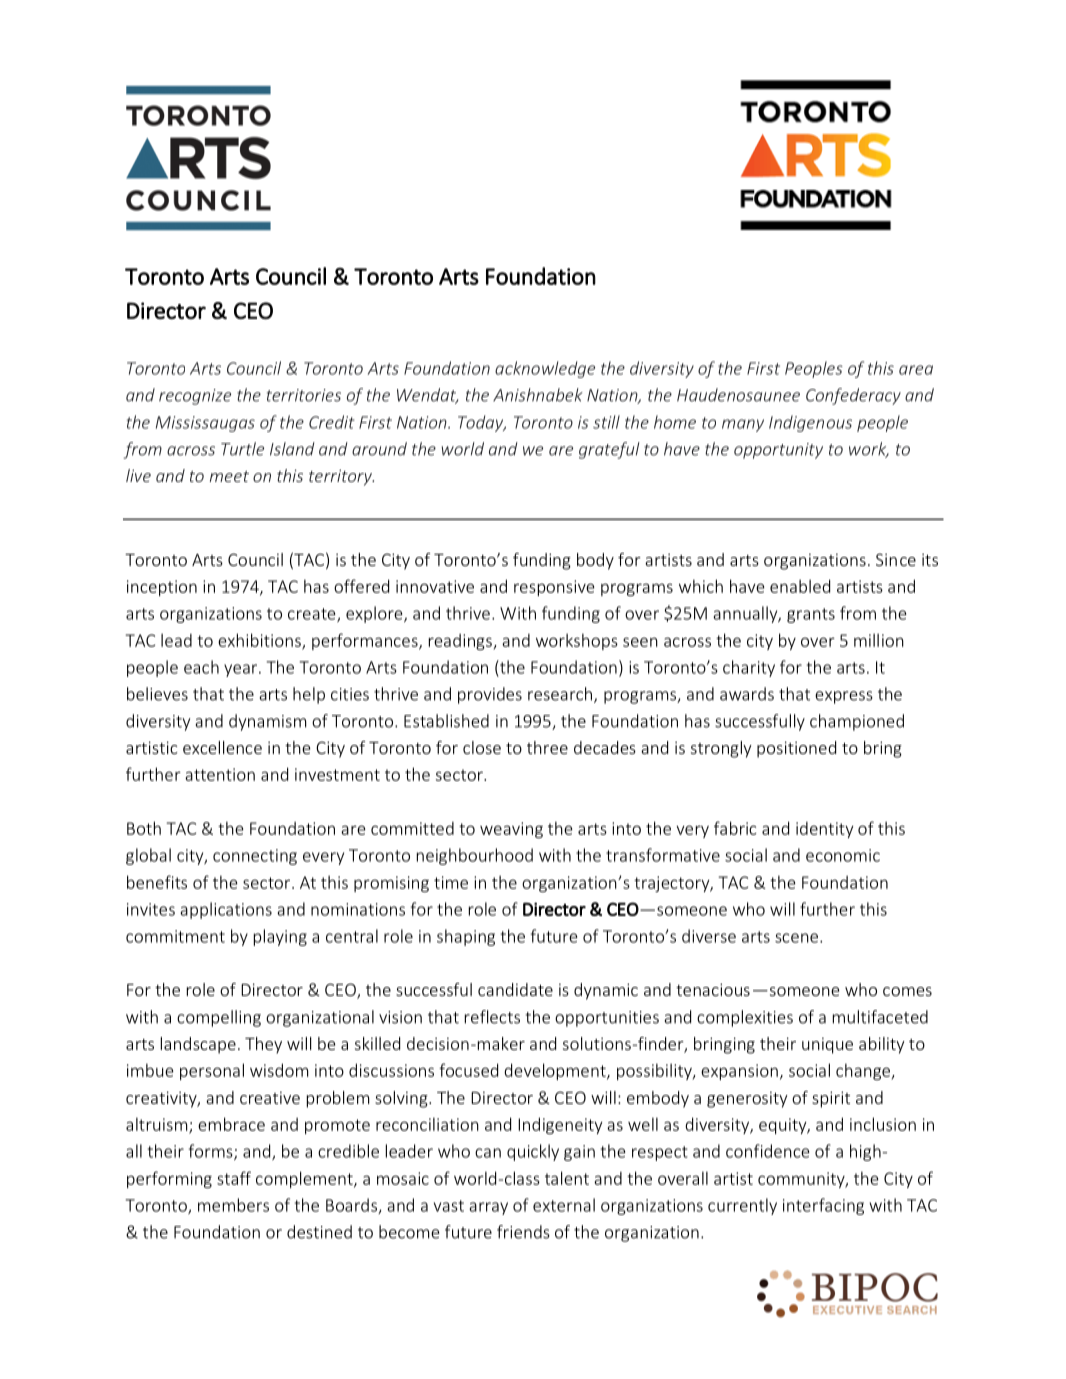 Image resolution: width=1066 pixels, height=1379 pixels. What do you see at coordinates (511, 830) in the image?
I see `weaving` at bounding box center [511, 830].
